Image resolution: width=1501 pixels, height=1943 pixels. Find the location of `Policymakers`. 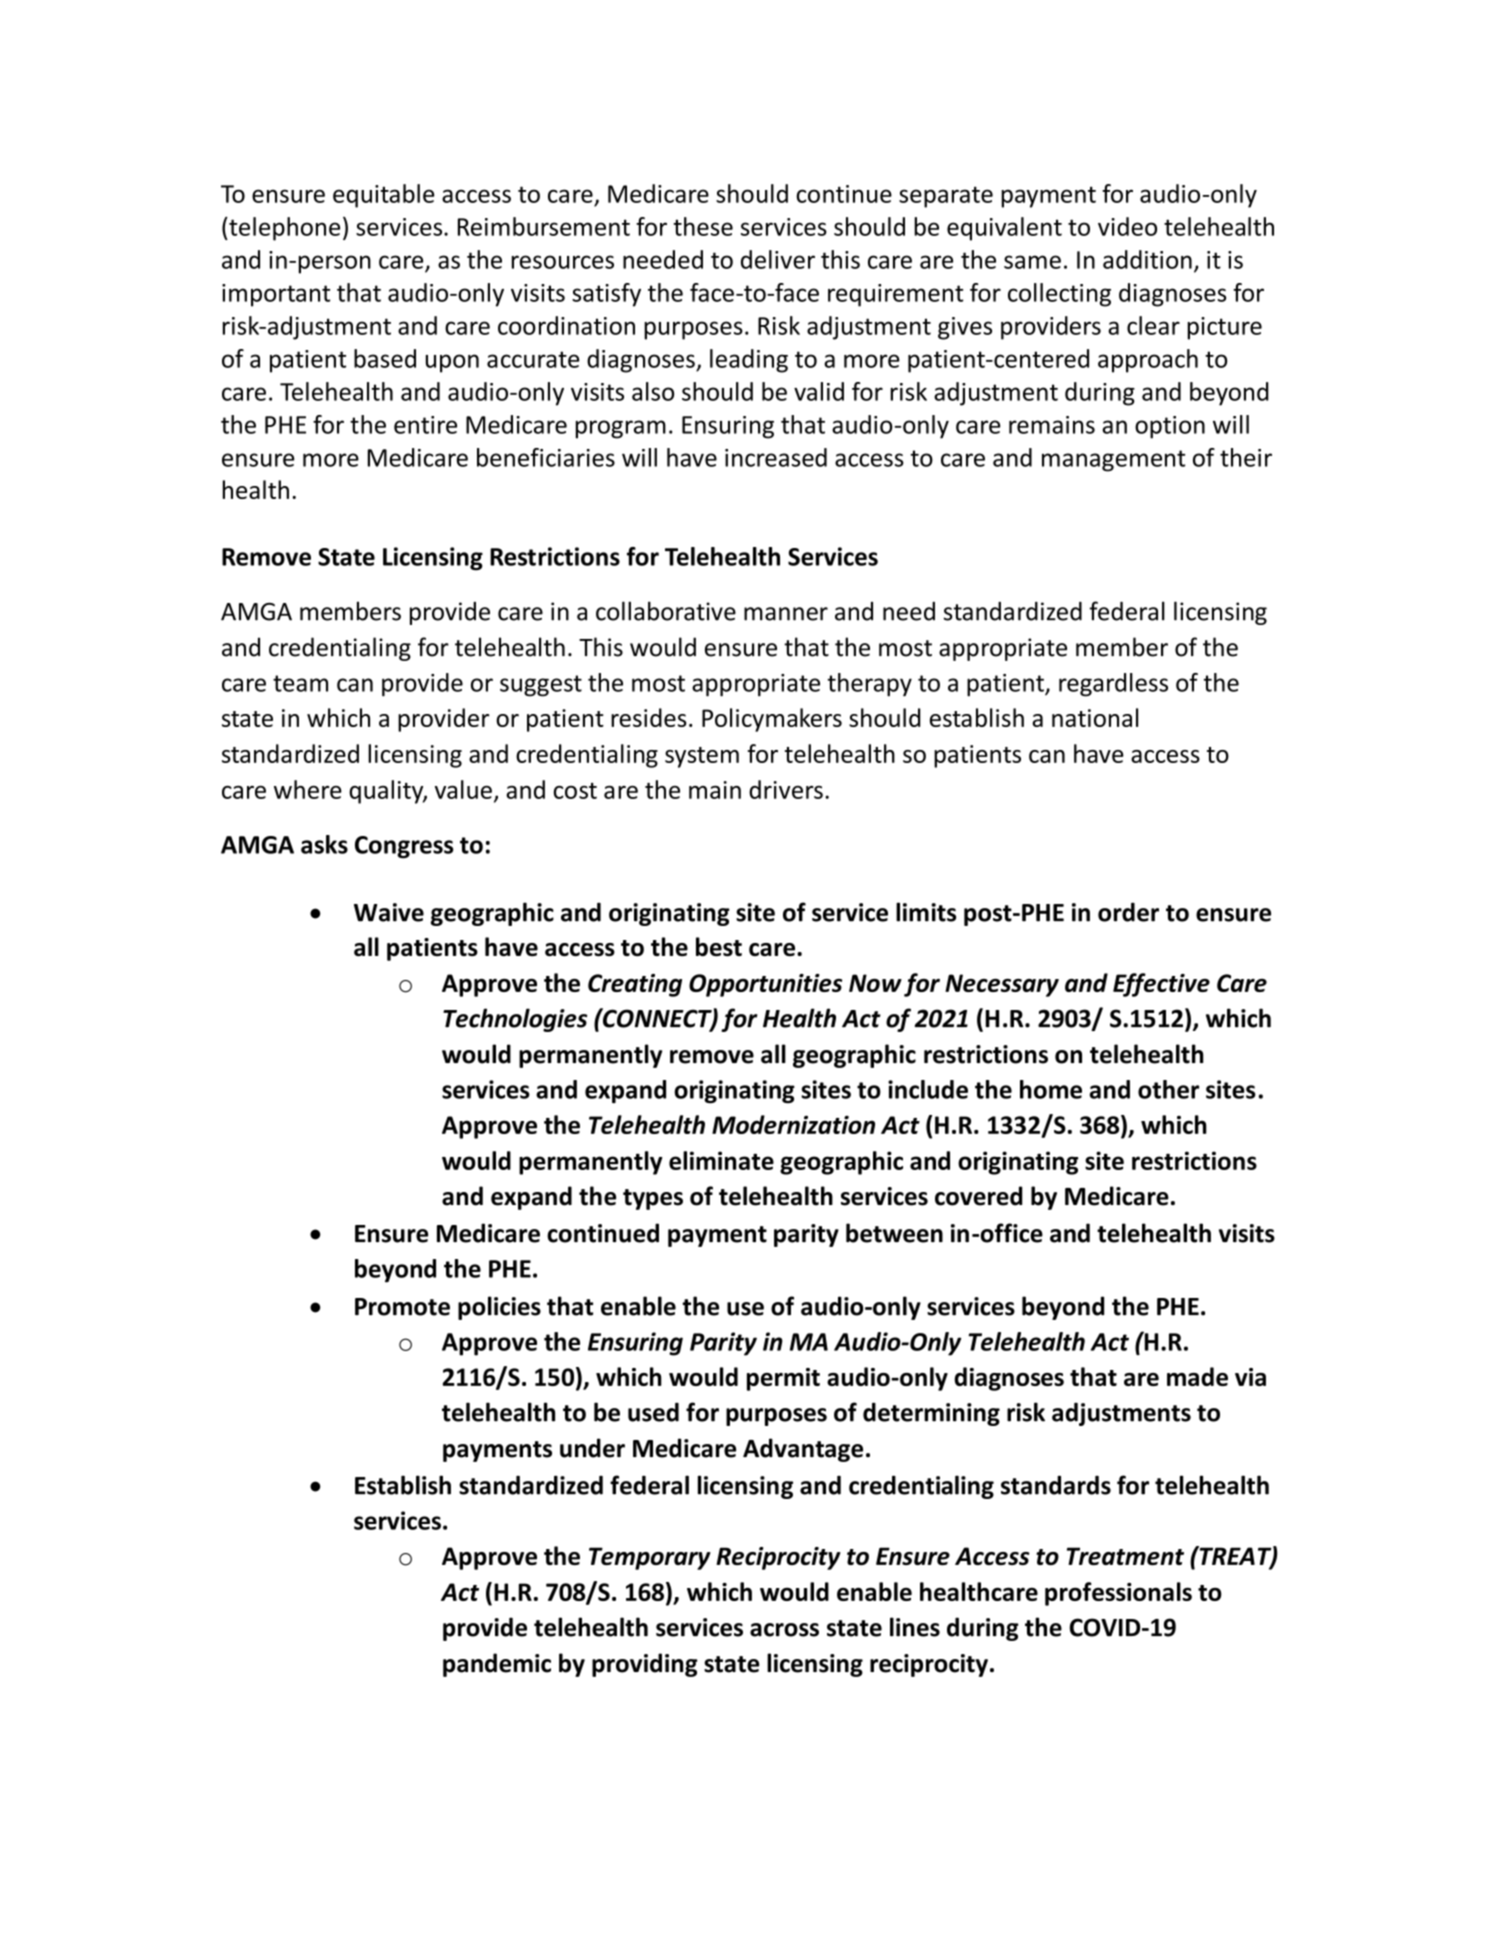

Policymakers is located at coordinates (772, 720).
